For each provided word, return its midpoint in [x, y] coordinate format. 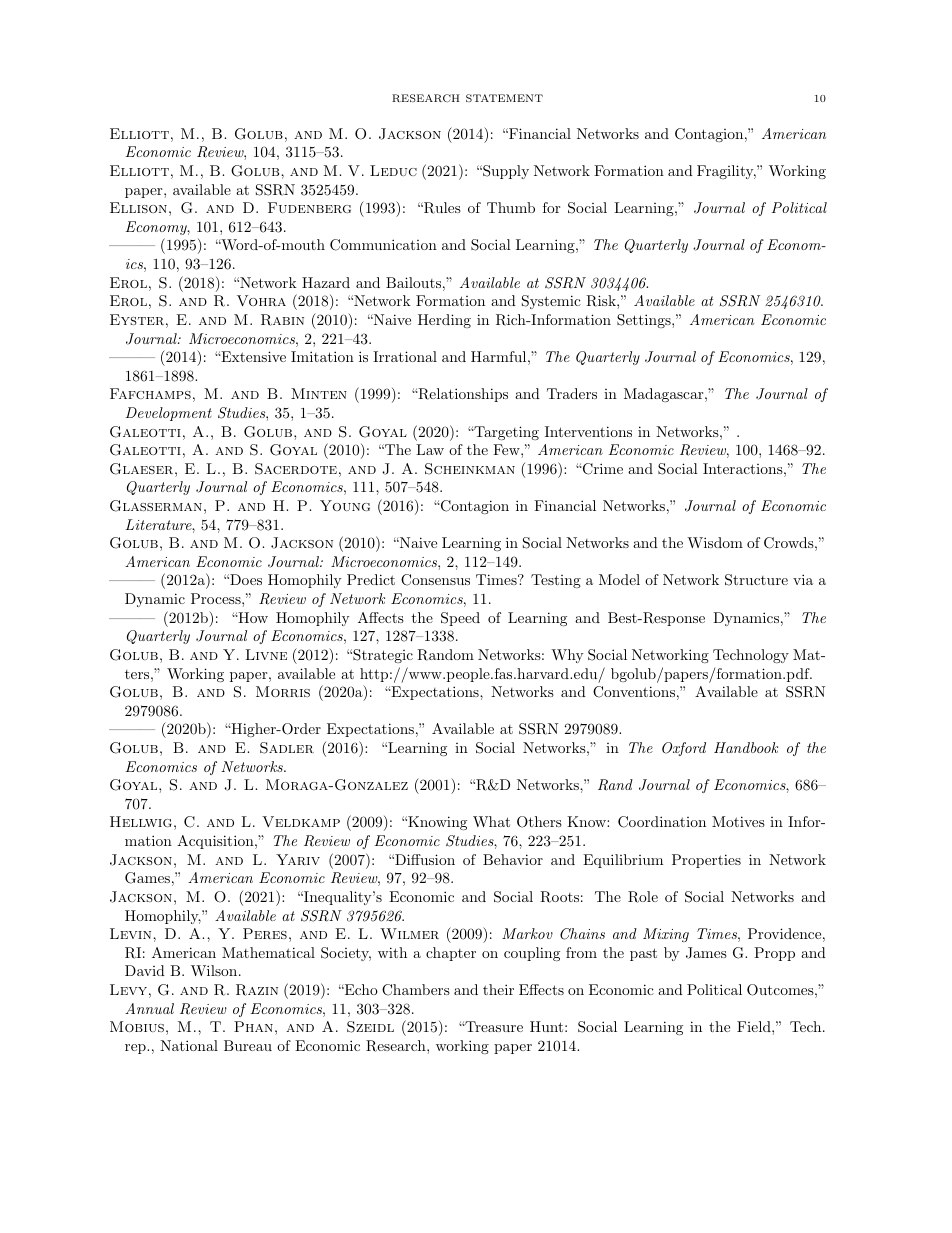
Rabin [282, 320]
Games [147, 878]
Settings [645, 321]
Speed [460, 619]
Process [217, 598]
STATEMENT [504, 98]
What [491, 821]
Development [169, 414]
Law [430, 449]
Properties [706, 861]
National [189, 1045]
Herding [444, 321]
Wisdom [715, 542]
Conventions [634, 692]
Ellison [138, 207]
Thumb [511, 207]
